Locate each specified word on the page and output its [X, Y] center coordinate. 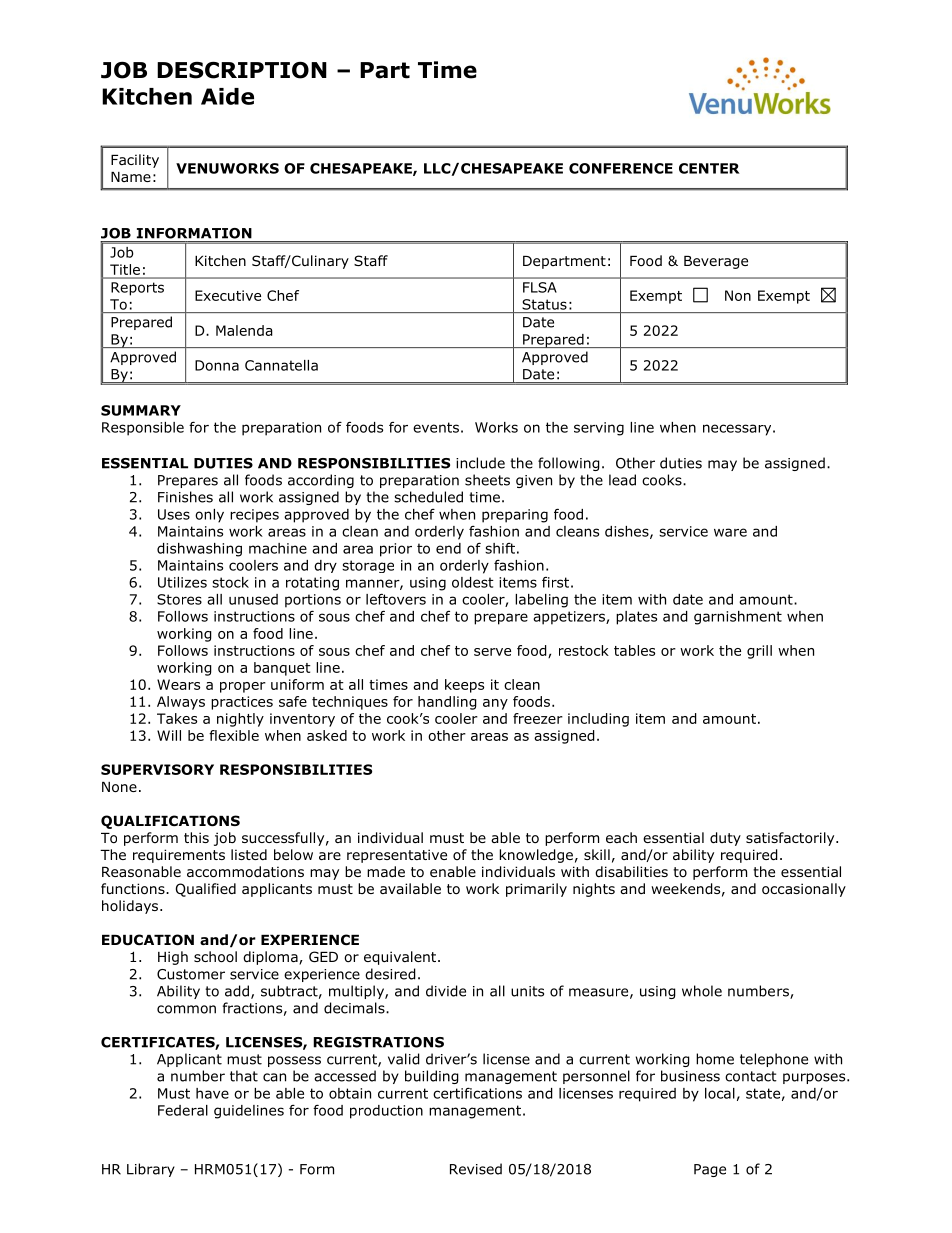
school [215, 957]
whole [702, 991]
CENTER [709, 168]
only [209, 516]
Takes [177, 718]
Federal [183, 1110]
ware [730, 532]
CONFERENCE [621, 168]
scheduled [428, 497]
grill [759, 652]
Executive [228, 295]
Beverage [716, 262]
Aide [227, 96]
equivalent [401, 958]
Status [544, 304]
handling [447, 703]
